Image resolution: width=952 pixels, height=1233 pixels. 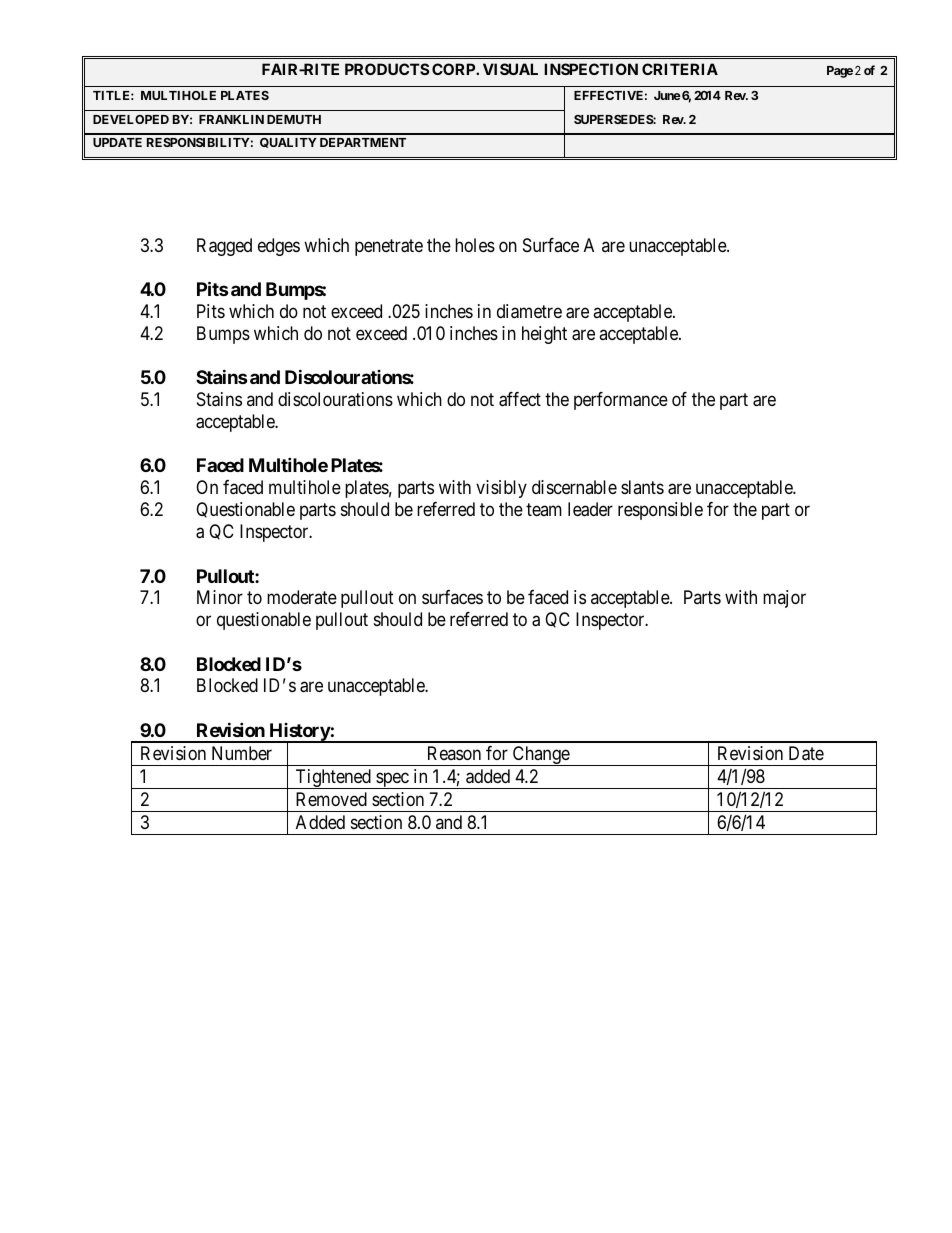 I want to click on holes, so click(x=475, y=245).
